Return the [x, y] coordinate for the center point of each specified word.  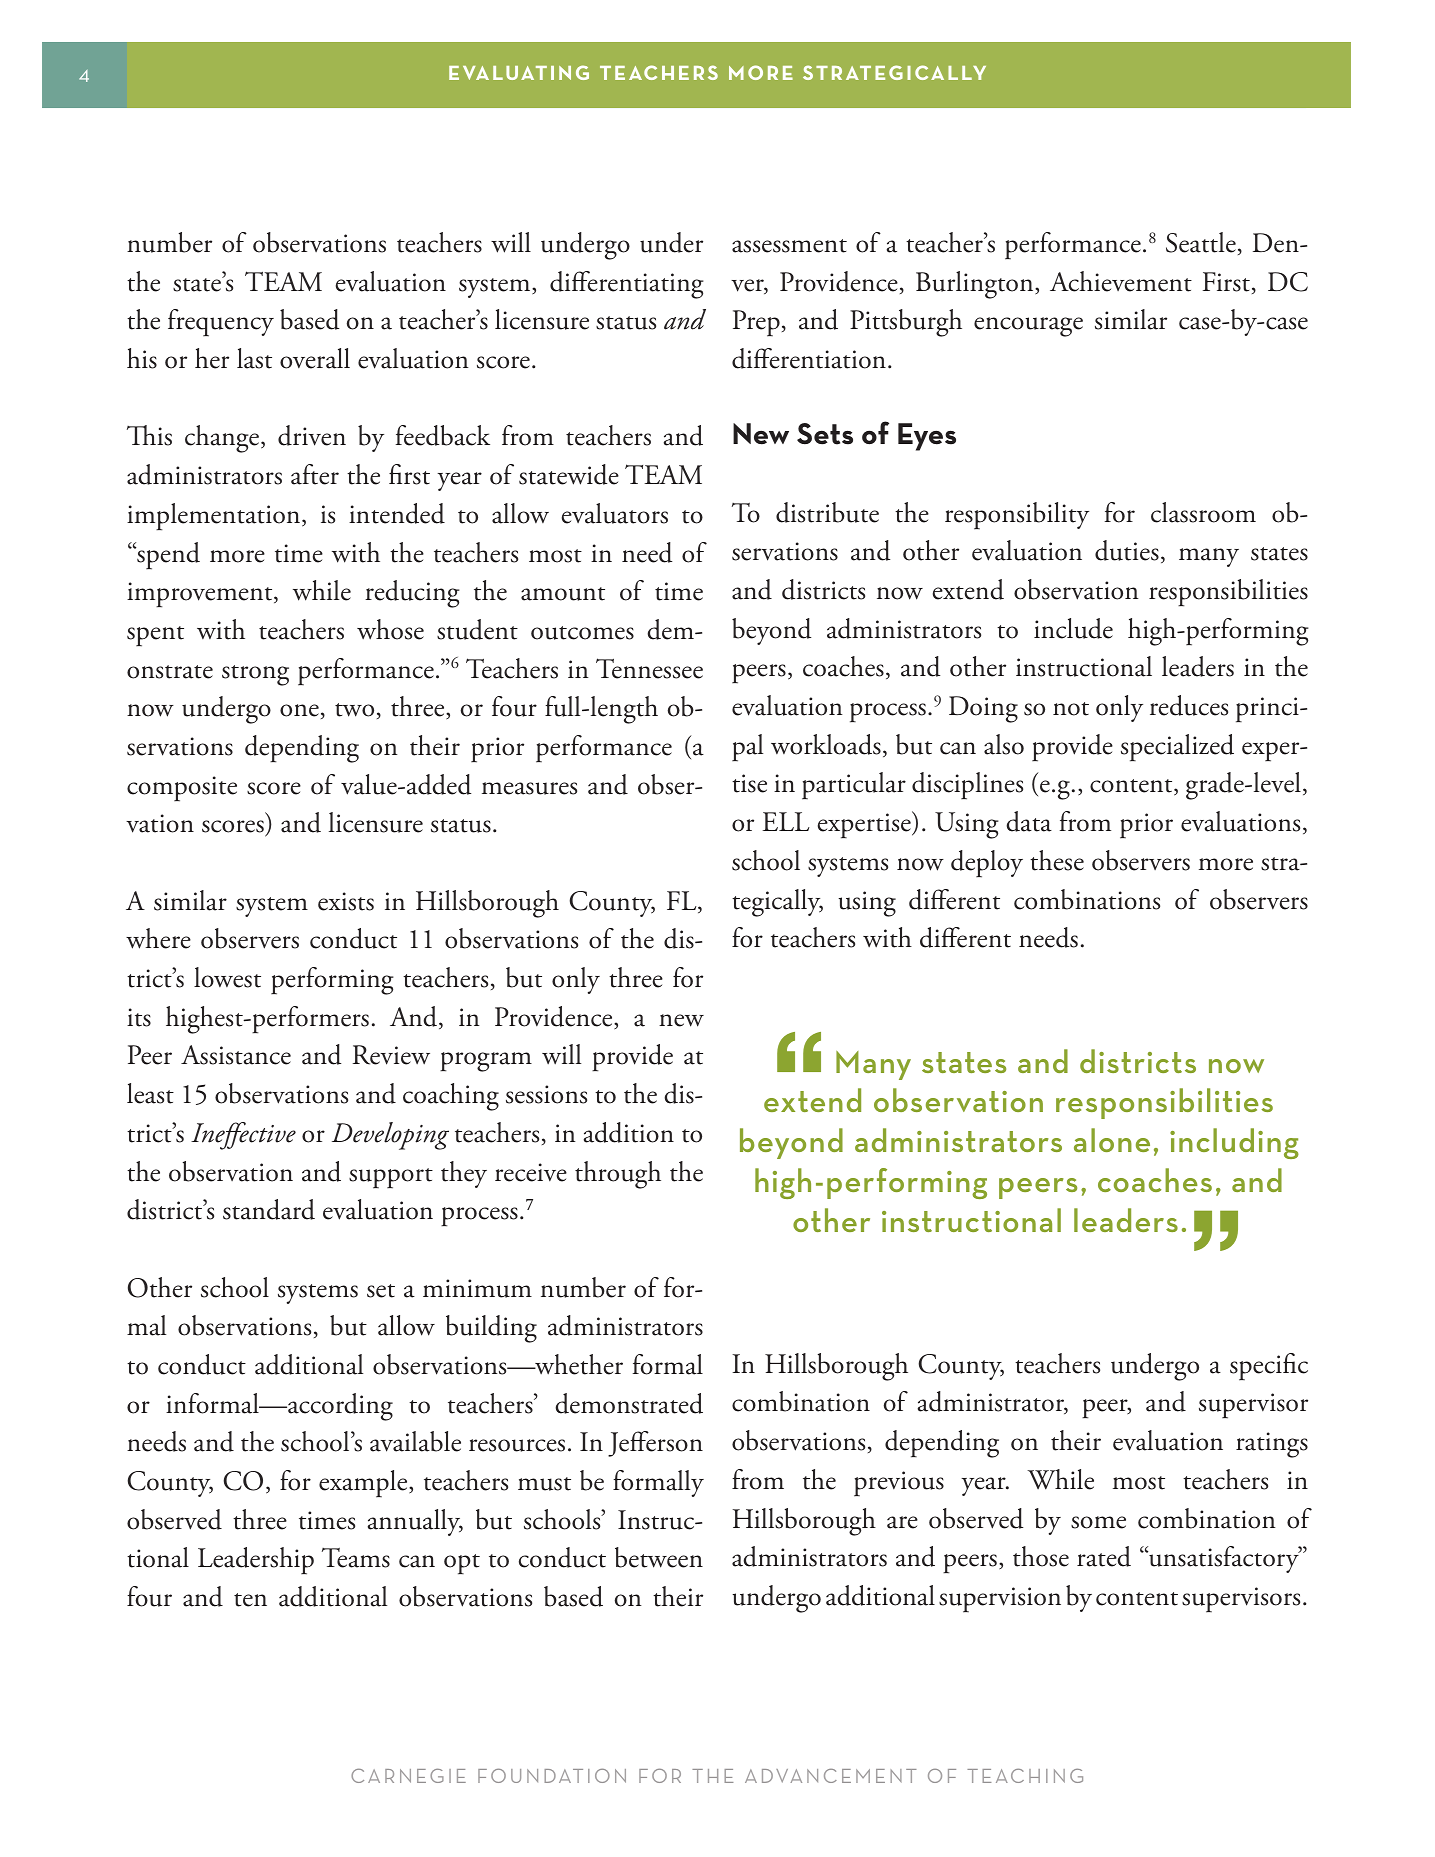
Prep [756, 323]
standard [269, 1209]
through [618, 1175]
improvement [201, 595]
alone [1112, 1140]
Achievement [1121, 281]
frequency [221, 323]
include [1073, 628]
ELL [786, 821]
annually [415, 1522]
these [1057, 860]
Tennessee [649, 668]
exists [346, 901]
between [659, 1557]
